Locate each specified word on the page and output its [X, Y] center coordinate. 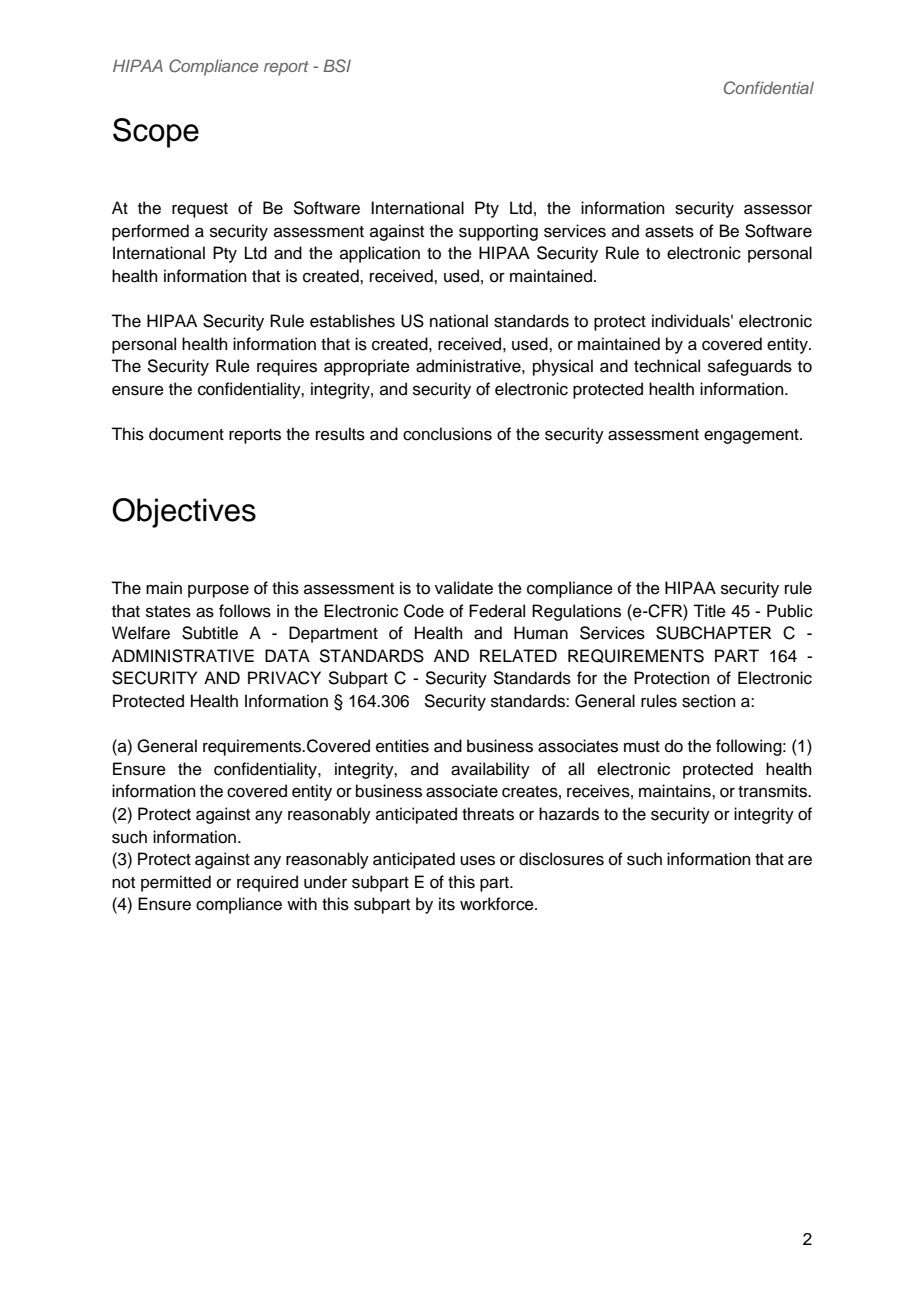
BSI [337, 66]
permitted [176, 883]
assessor [778, 209]
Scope [156, 133]
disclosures [561, 859]
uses [477, 860]
